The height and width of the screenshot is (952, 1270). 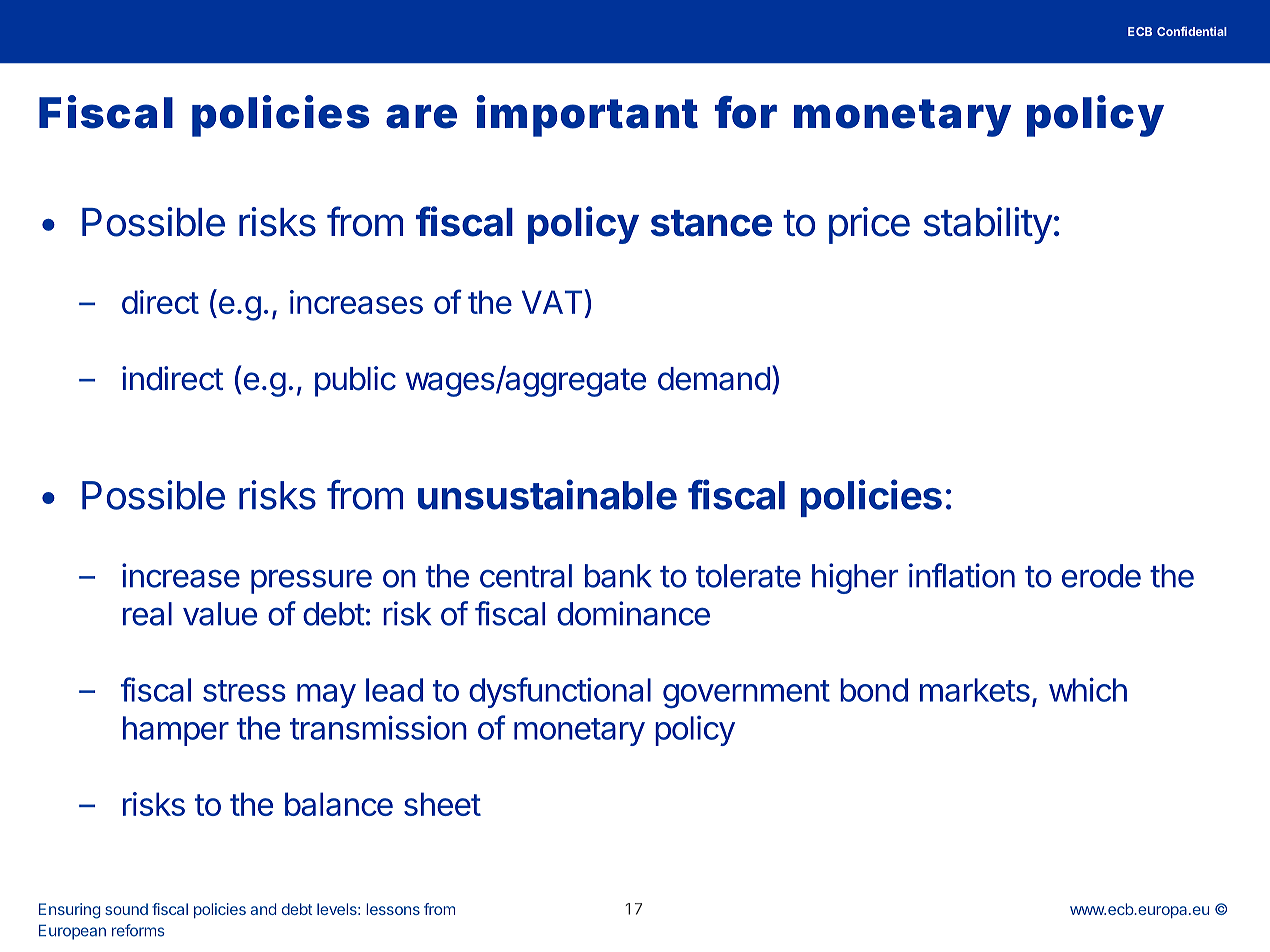 I want to click on unsustainable, so click(x=547, y=494).
